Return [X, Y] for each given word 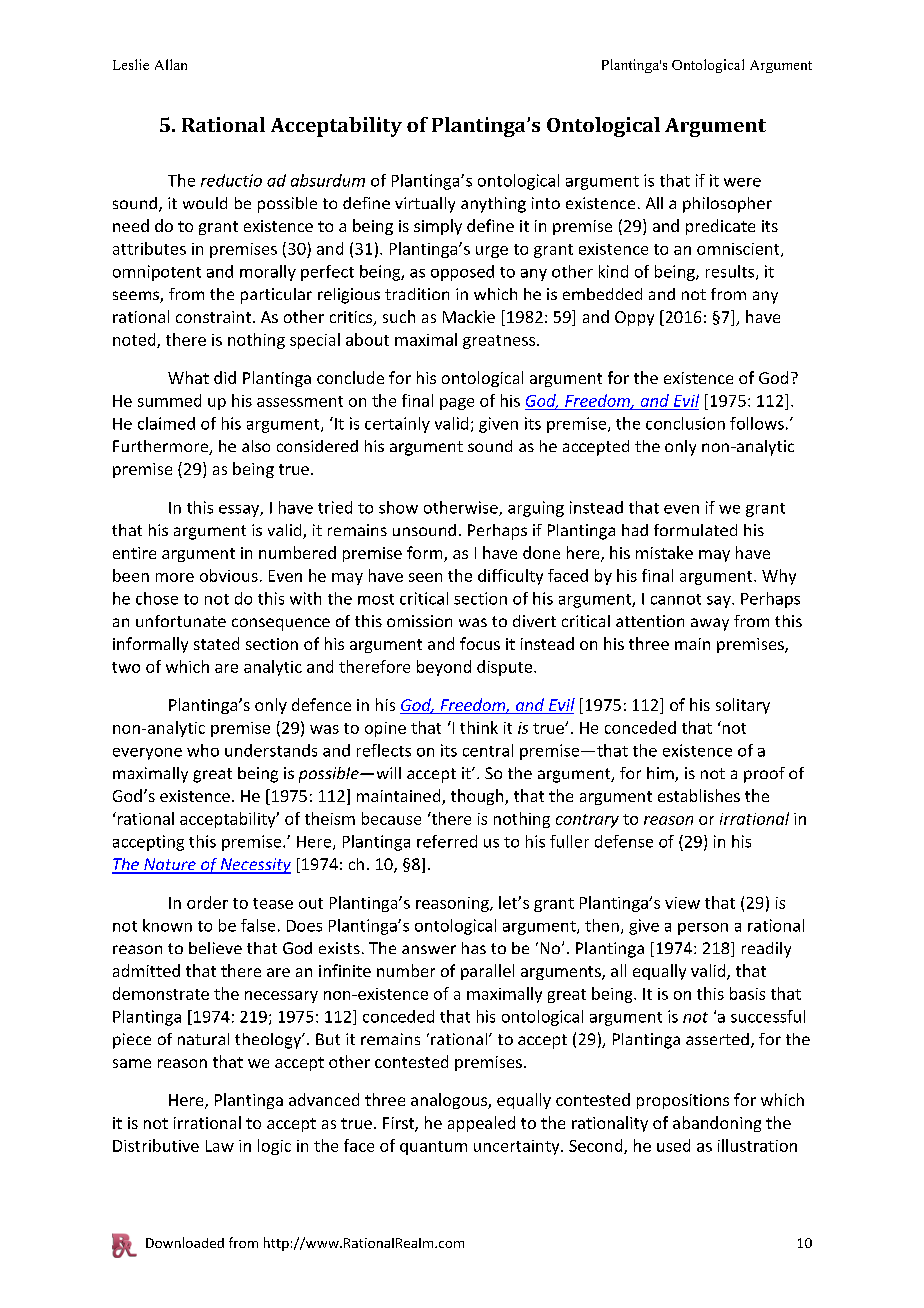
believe [215, 948]
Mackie [469, 316]
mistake [664, 552]
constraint [213, 317]
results [731, 272]
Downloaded [185, 1242]
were [742, 182]
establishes [699, 795]
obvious [229, 575]
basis [747, 993]
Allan [171, 64]
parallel [487, 972]
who [203, 750]
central [488, 750]
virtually [425, 205]
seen [425, 577]
